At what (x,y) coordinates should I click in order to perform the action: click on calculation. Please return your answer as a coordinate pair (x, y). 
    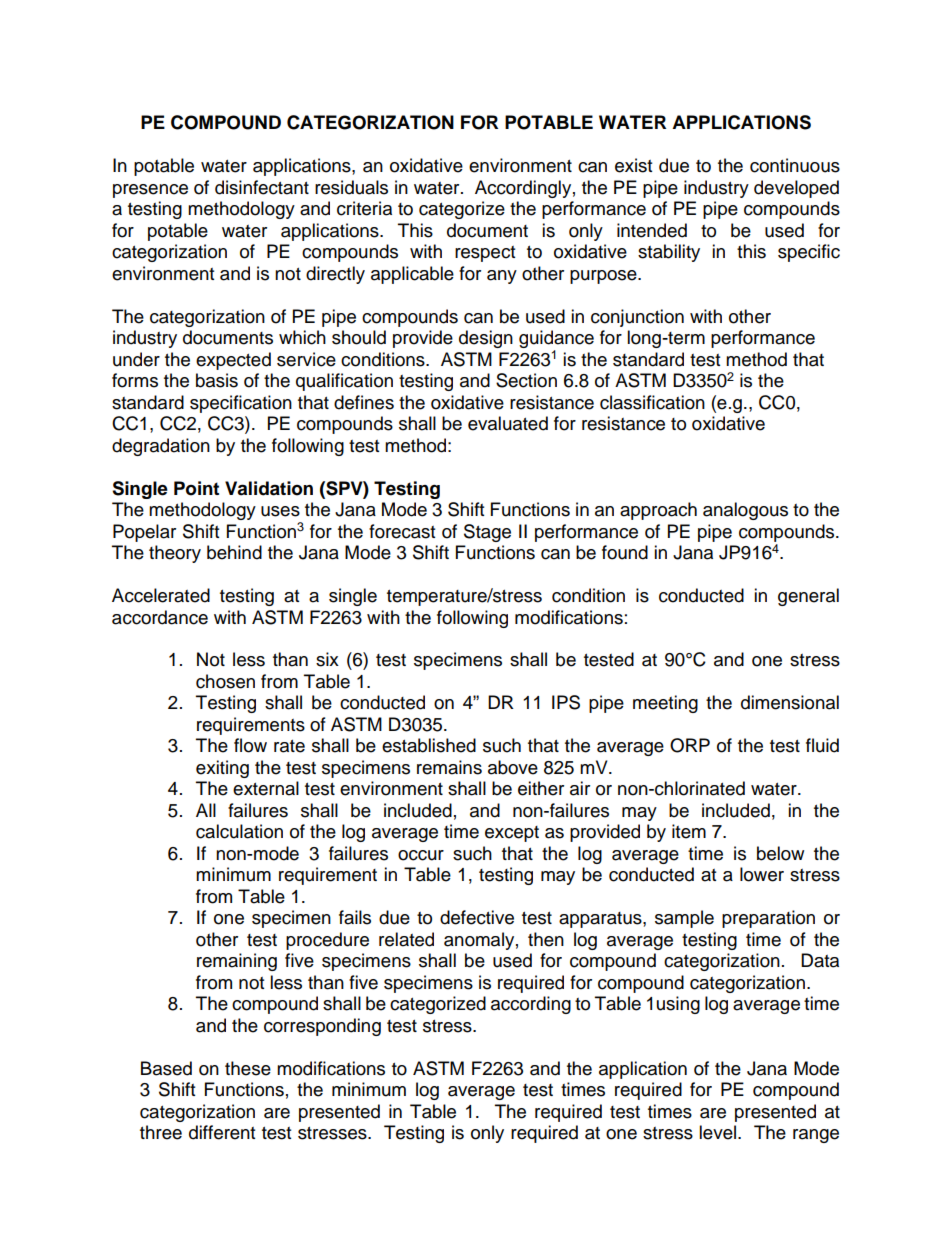
    Looking at the image, I should click on (239, 831).
